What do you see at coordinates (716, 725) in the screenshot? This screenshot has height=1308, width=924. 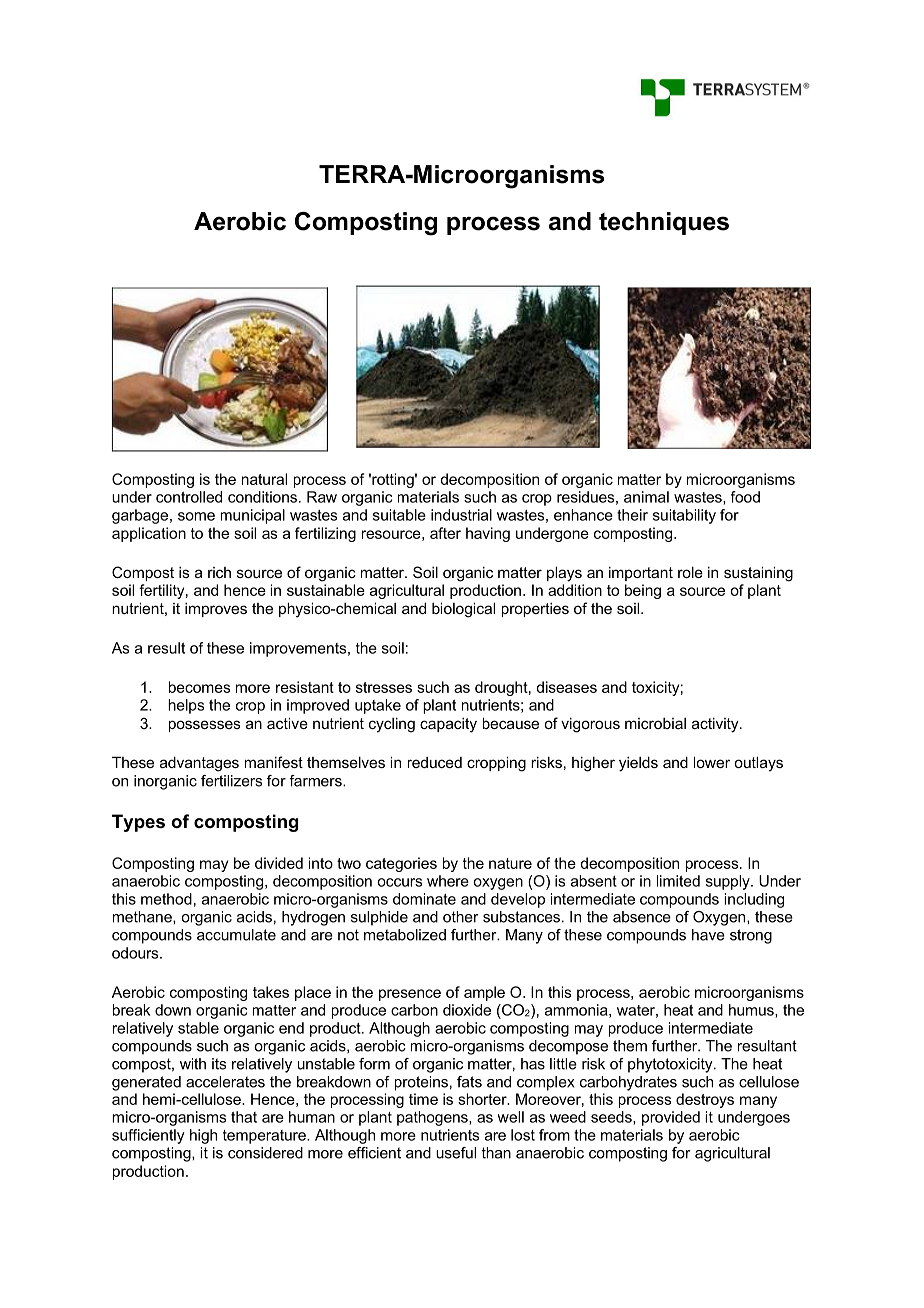 I see `activity` at bounding box center [716, 725].
